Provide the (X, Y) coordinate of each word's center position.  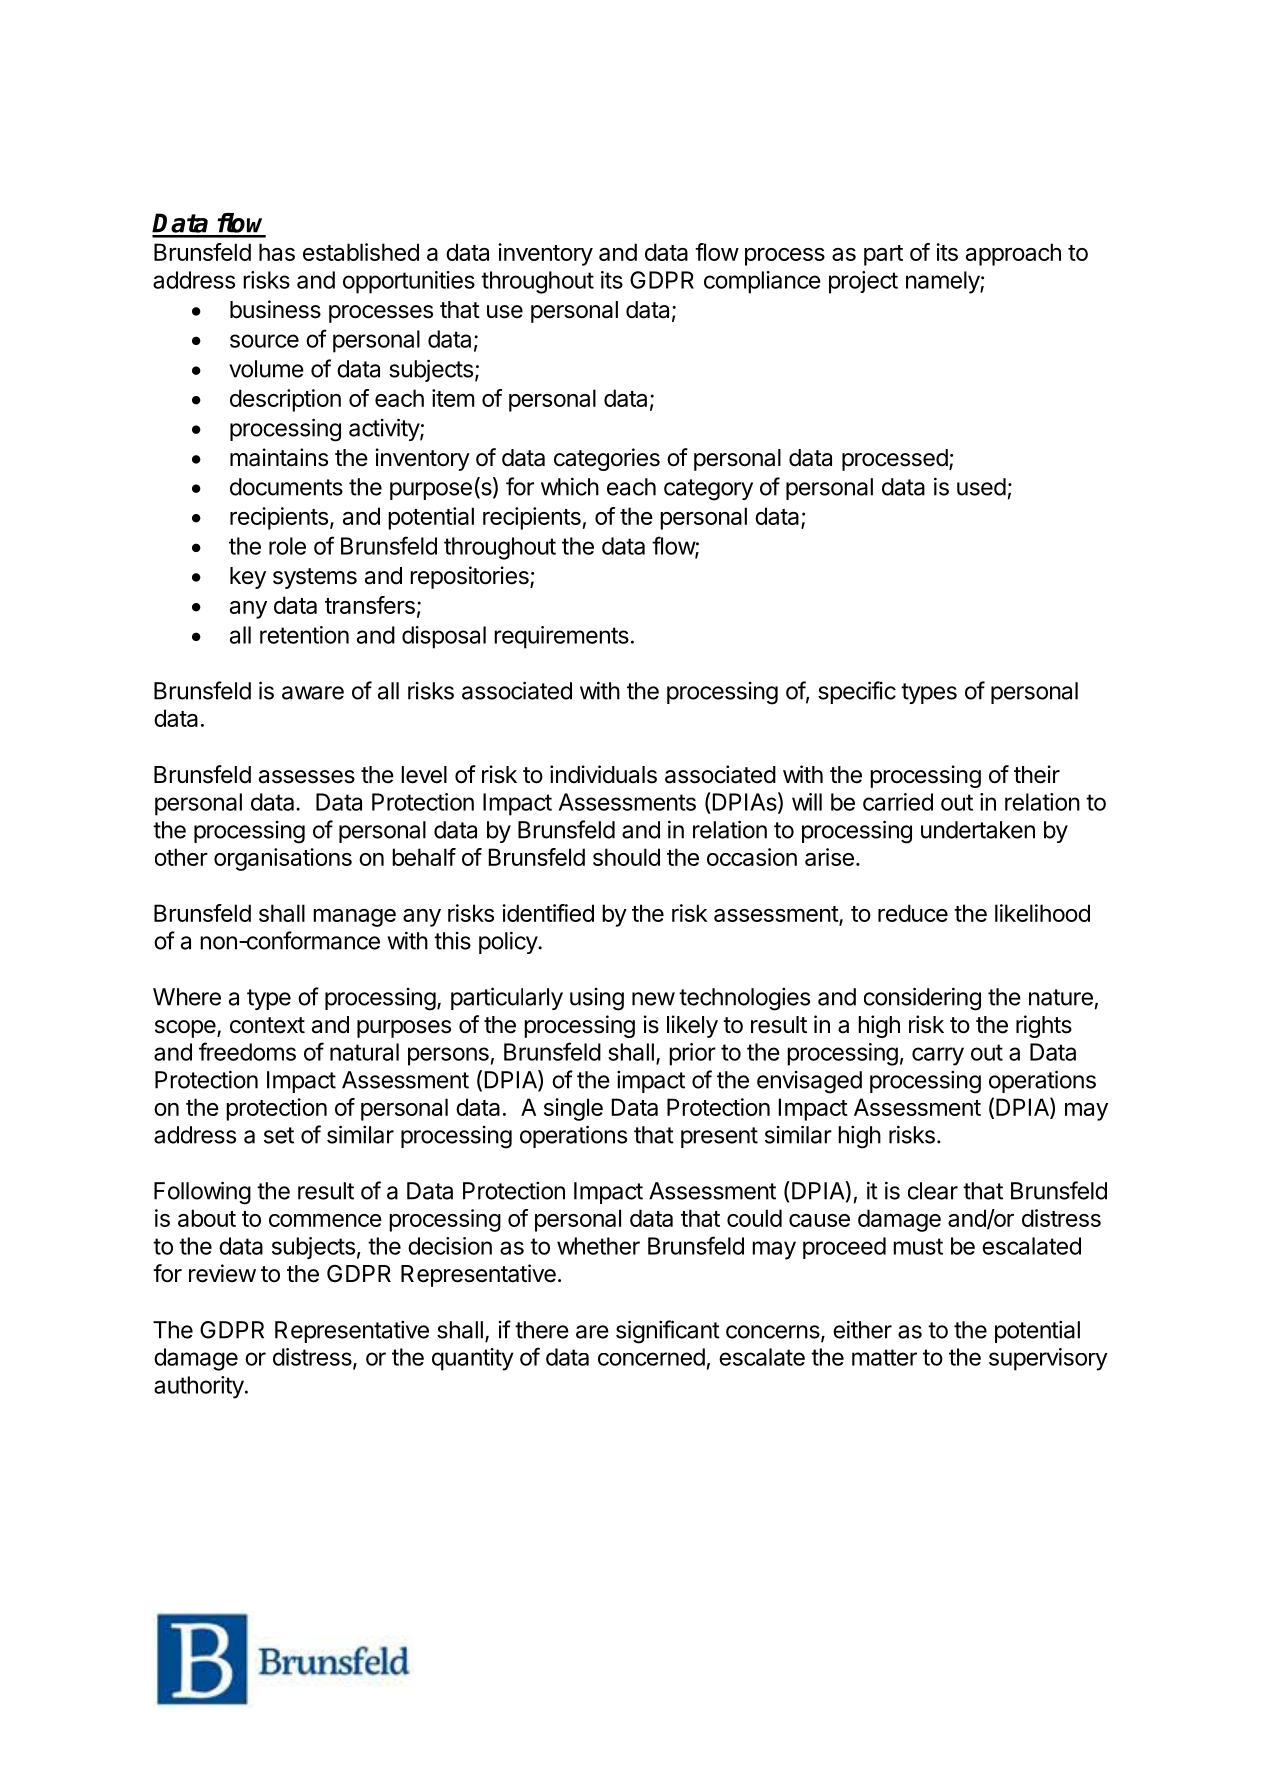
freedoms (247, 1051)
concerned (651, 1357)
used (981, 487)
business (275, 309)
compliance (762, 282)
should (626, 857)
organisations (283, 859)
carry (938, 1056)
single (573, 1109)
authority (199, 1387)
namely (943, 282)
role (287, 546)
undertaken (978, 830)
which (570, 486)
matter (884, 1357)
